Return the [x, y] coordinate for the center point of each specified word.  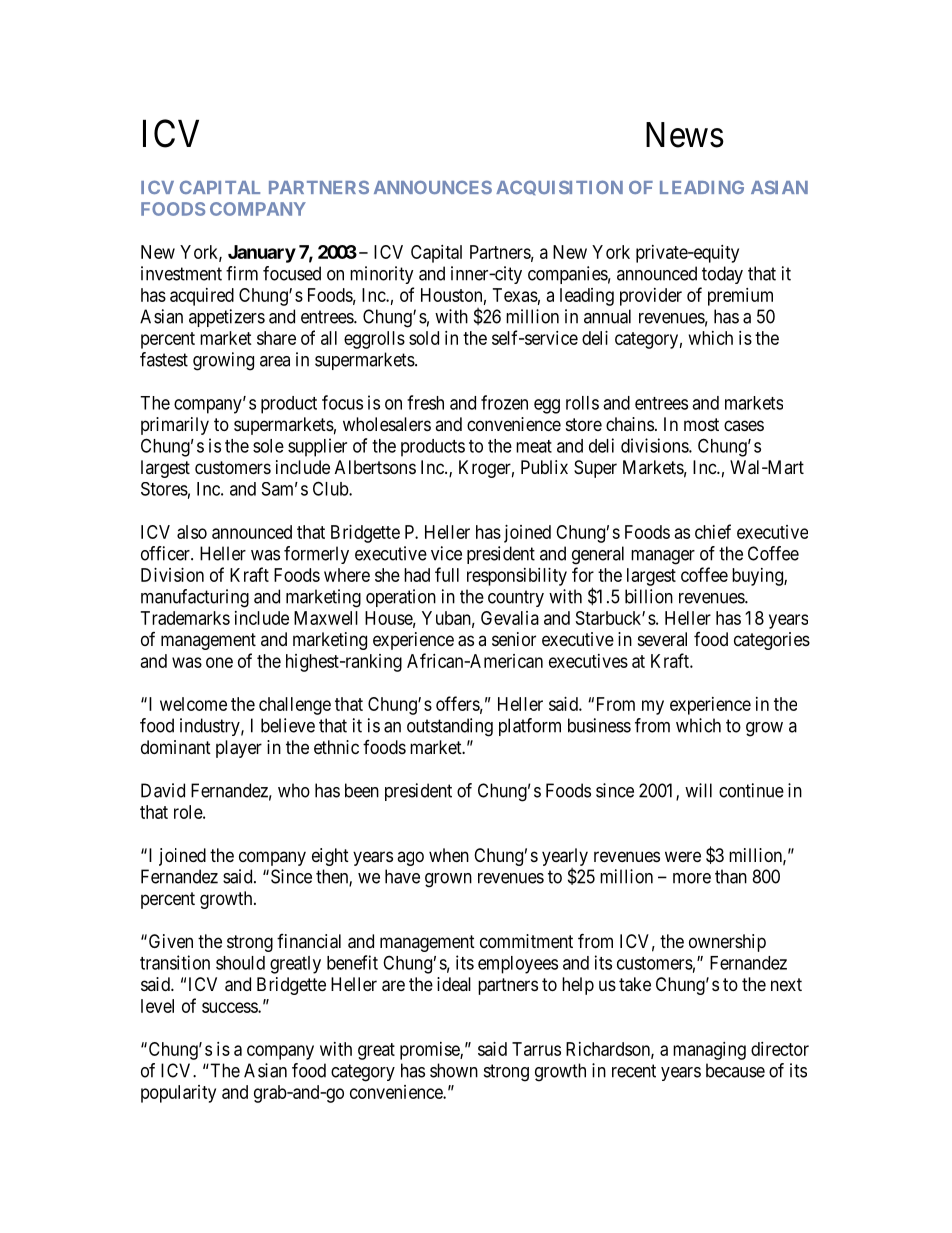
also [192, 532]
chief [713, 531]
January [262, 254]
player [239, 749]
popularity [178, 1094]
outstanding [450, 727]
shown [454, 1070]
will [698, 790]
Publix [544, 467]
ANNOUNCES [433, 187]
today [722, 275]
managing [709, 1051]
